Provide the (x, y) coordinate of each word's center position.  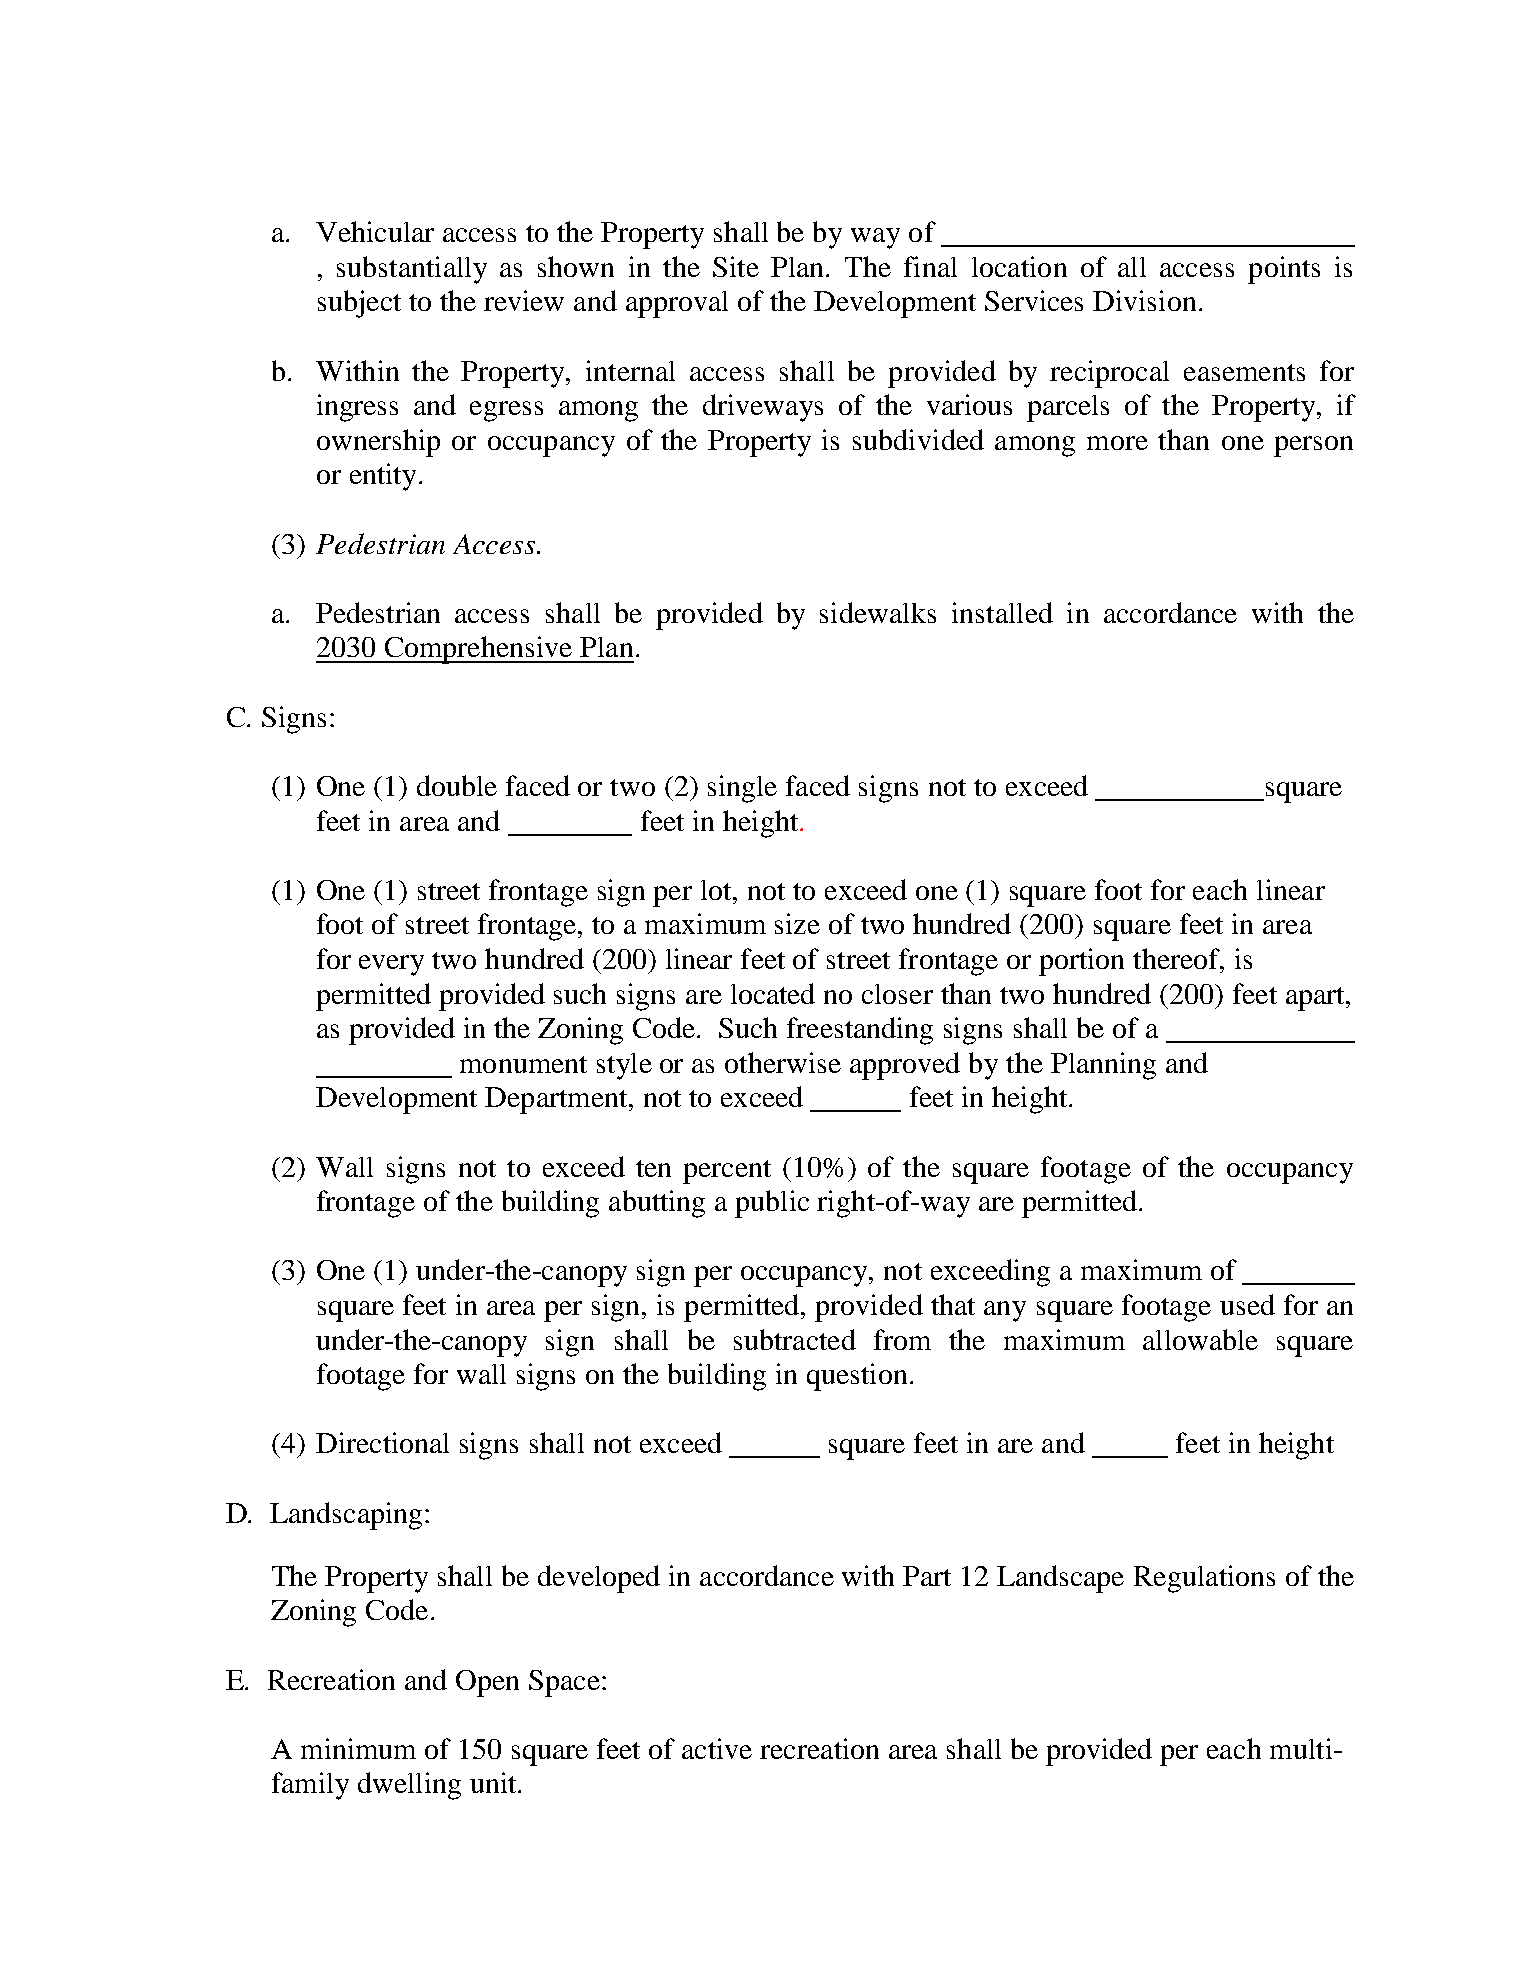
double (457, 785)
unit (494, 1782)
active (717, 1748)
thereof (1177, 958)
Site (736, 266)
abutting (657, 1204)
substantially (412, 270)
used (1247, 1304)
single (742, 789)
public (772, 1204)
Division (1144, 300)
